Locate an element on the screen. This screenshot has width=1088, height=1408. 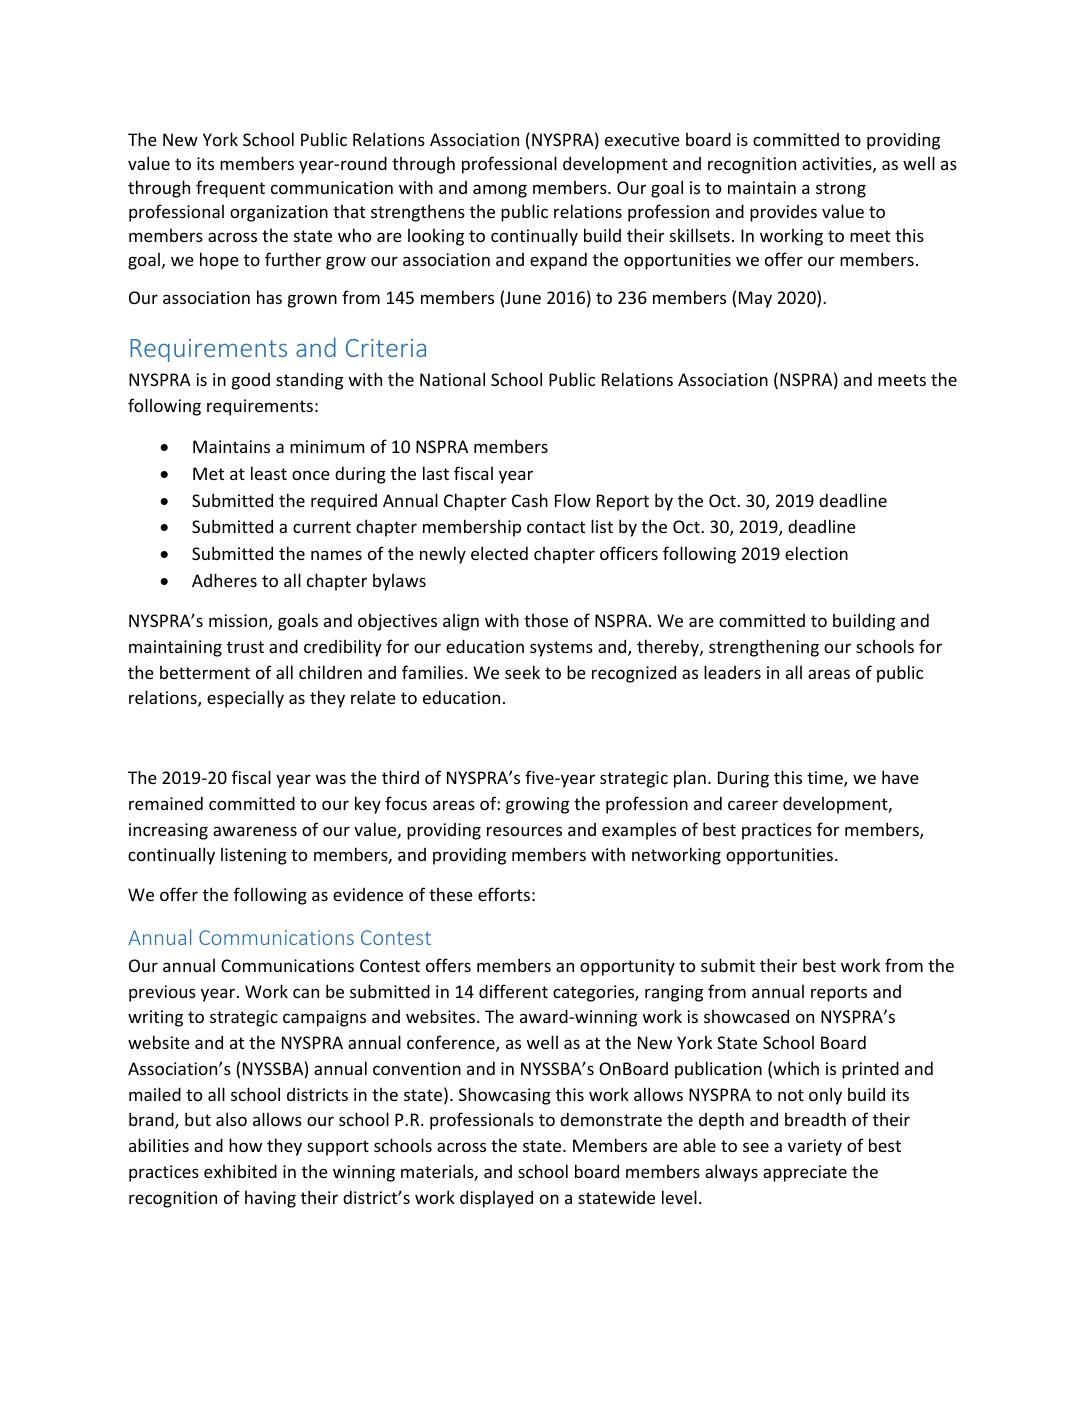
exhibited is located at coordinates (240, 1171).
